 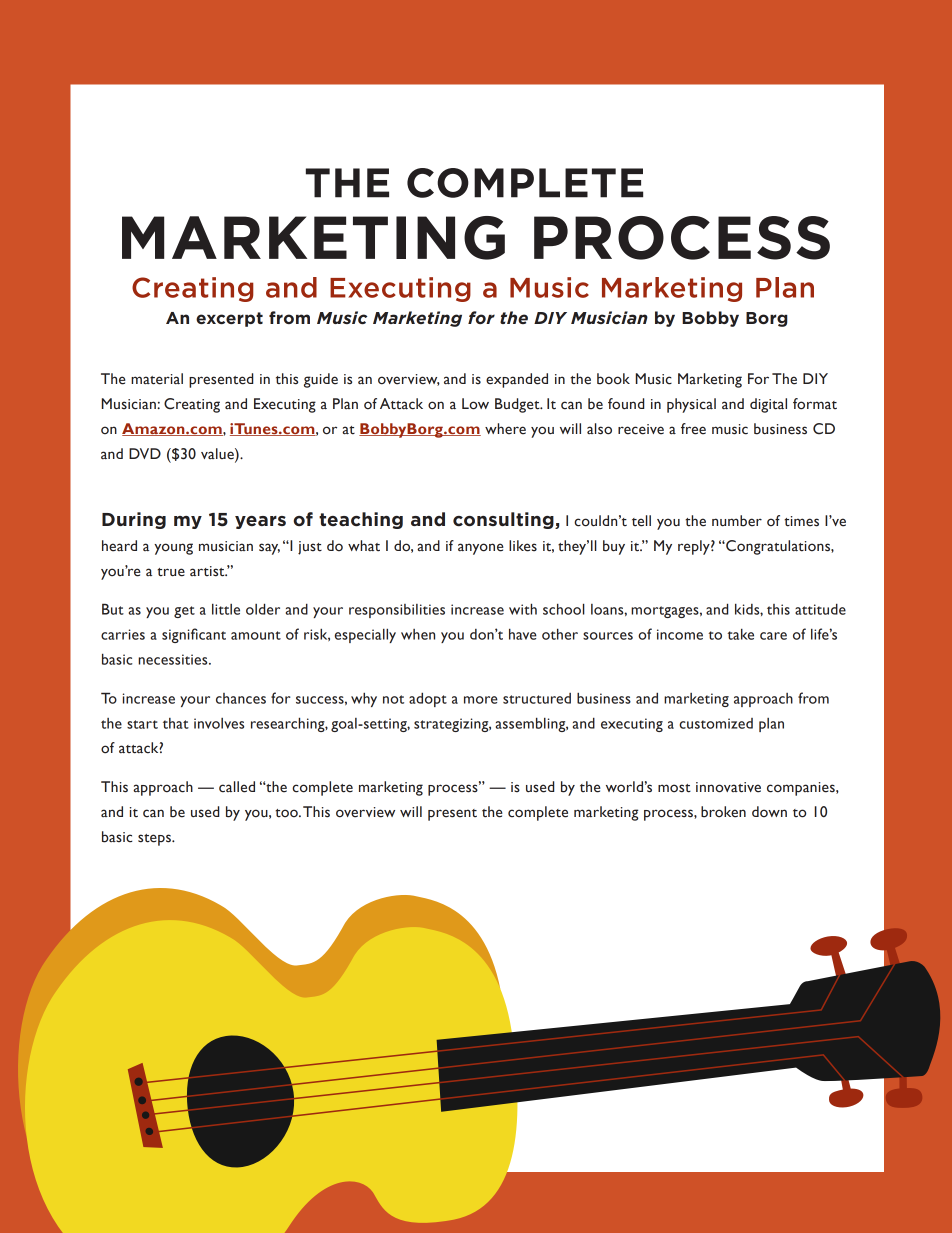 What do you see at coordinates (613, 379) in the screenshot?
I see `book` at bounding box center [613, 379].
